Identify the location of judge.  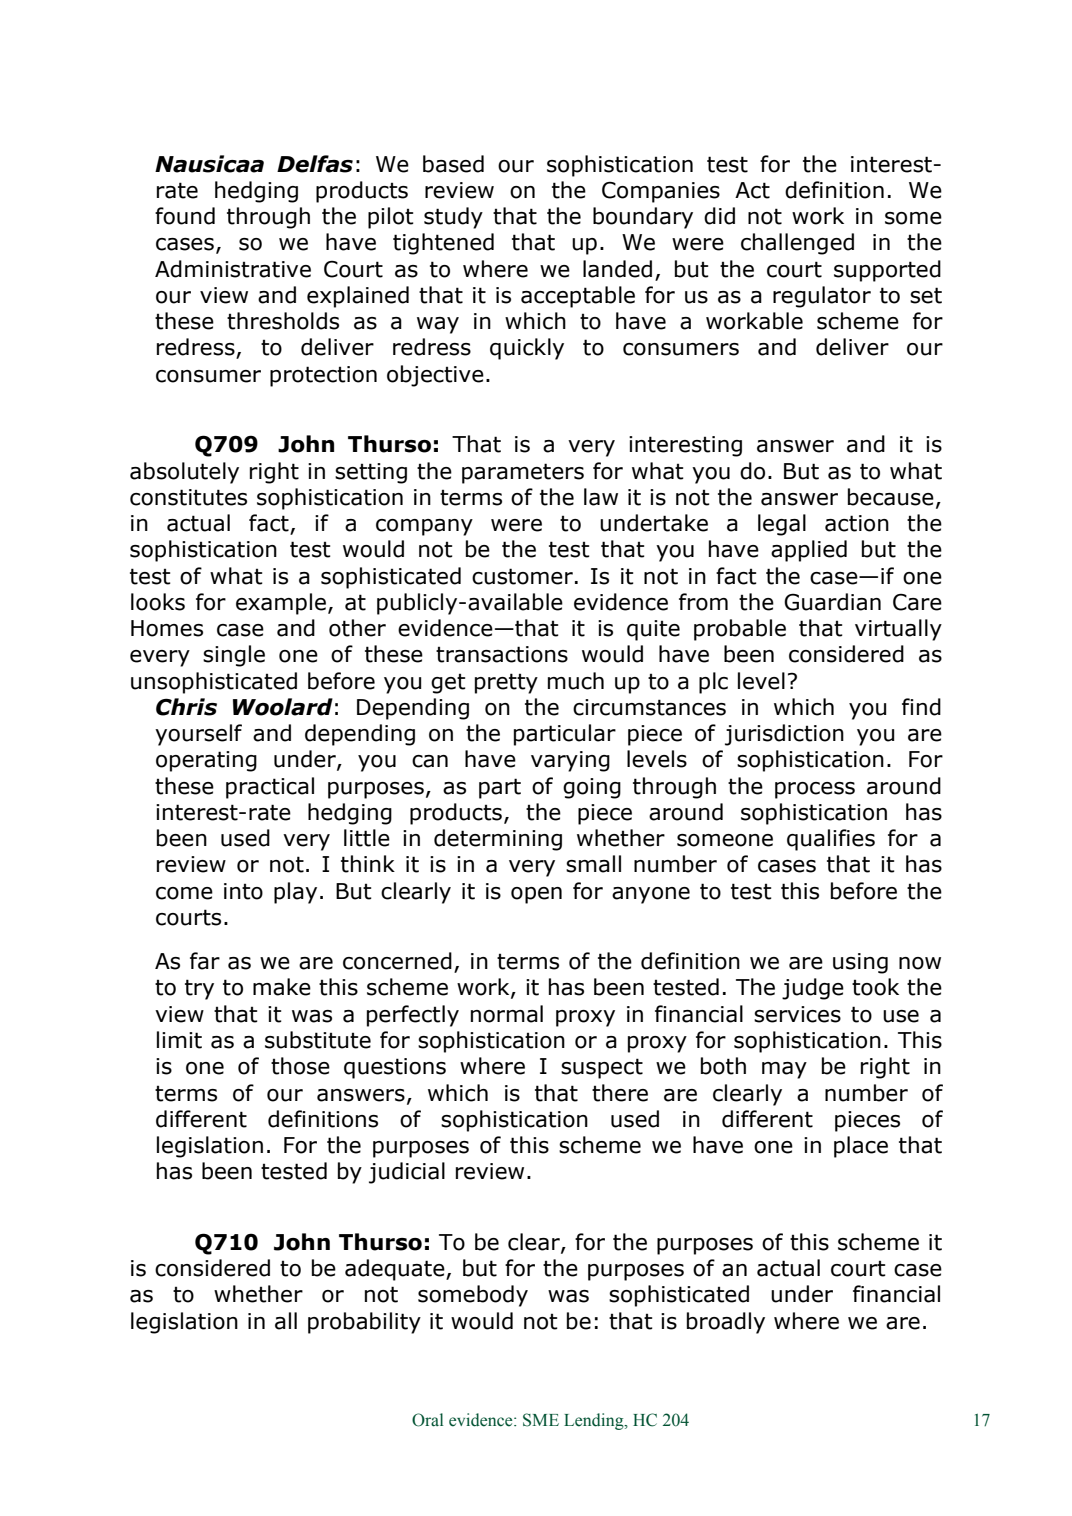
(813, 989).
